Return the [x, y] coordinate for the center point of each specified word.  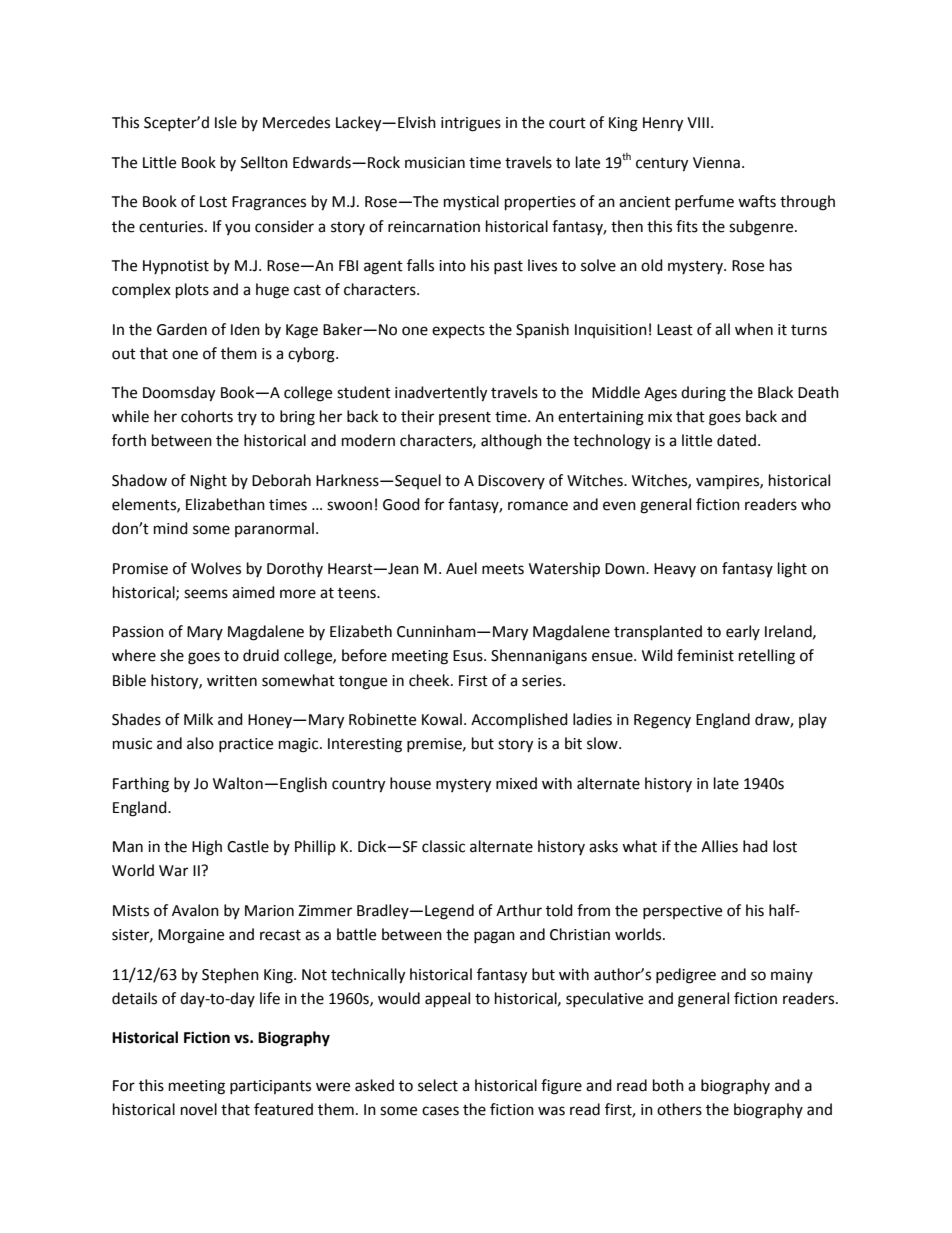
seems [206, 594]
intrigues [471, 124]
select [438, 1085]
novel [199, 1109]
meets [503, 569]
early [743, 632]
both [668, 1085]
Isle [226, 122]
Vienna [716, 163]
